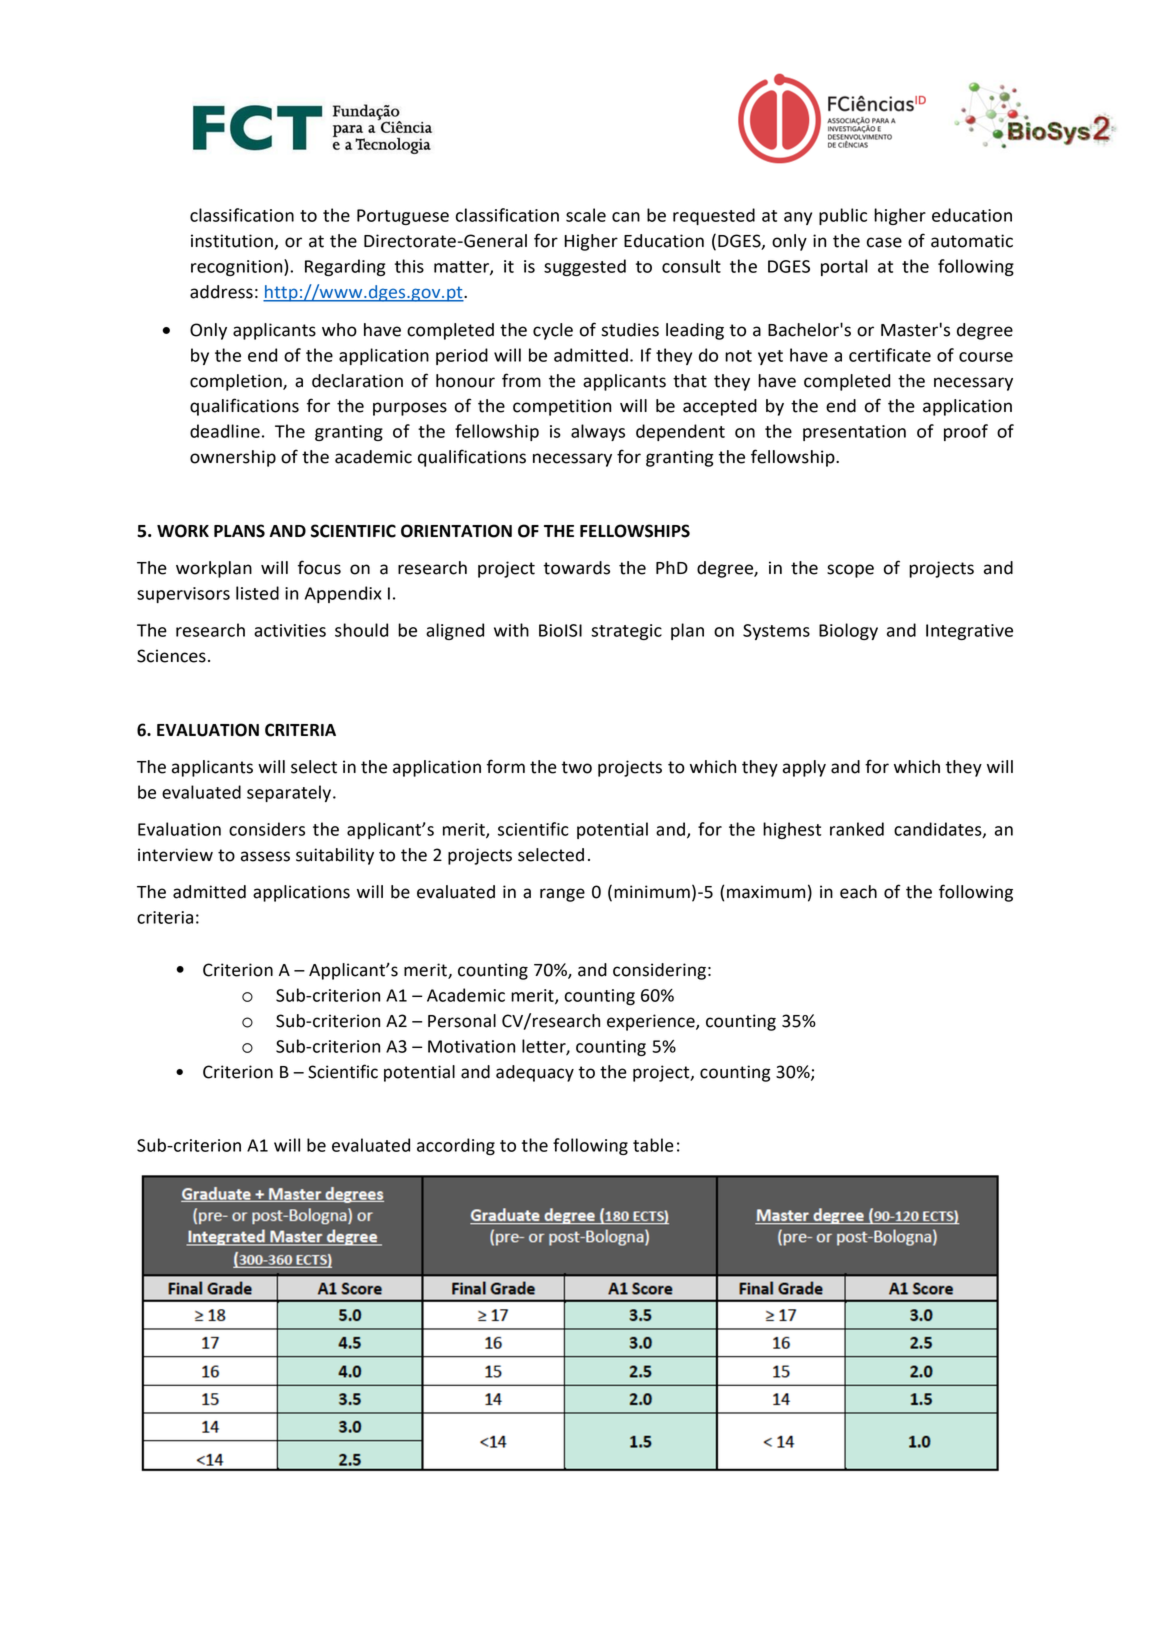 The height and width of the image is (1625, 1149). What do you see at coordinates (233, 242) in the image?
I see `institution` at bounding box center [233, 242].
